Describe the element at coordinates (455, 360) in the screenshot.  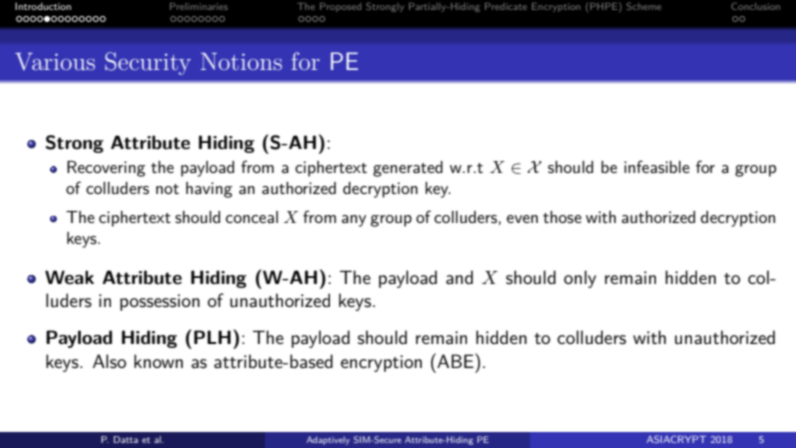
I see `ABE` at that location.
